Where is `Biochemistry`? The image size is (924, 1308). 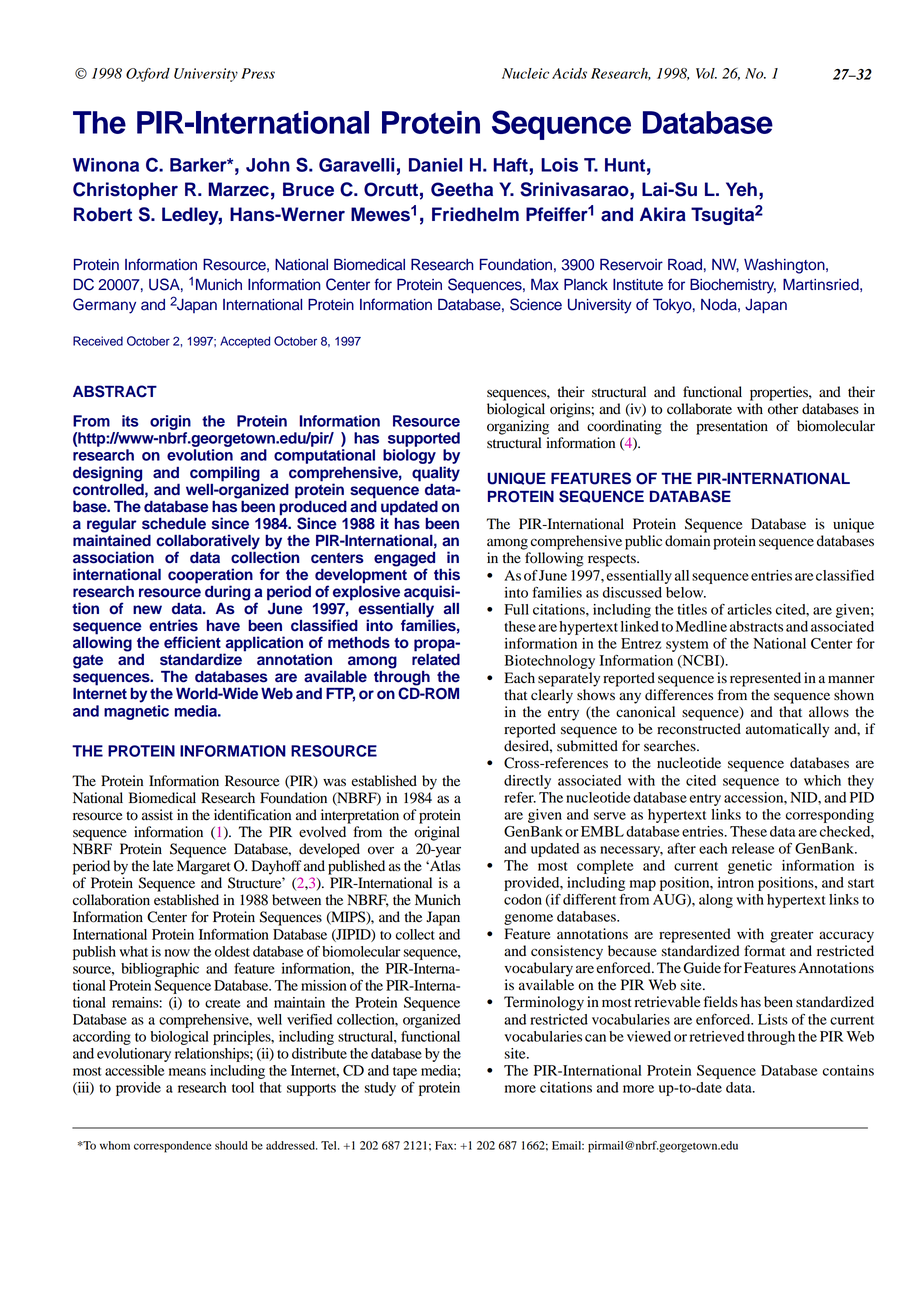 Biochemistry is located at coordinates (733, 286).
